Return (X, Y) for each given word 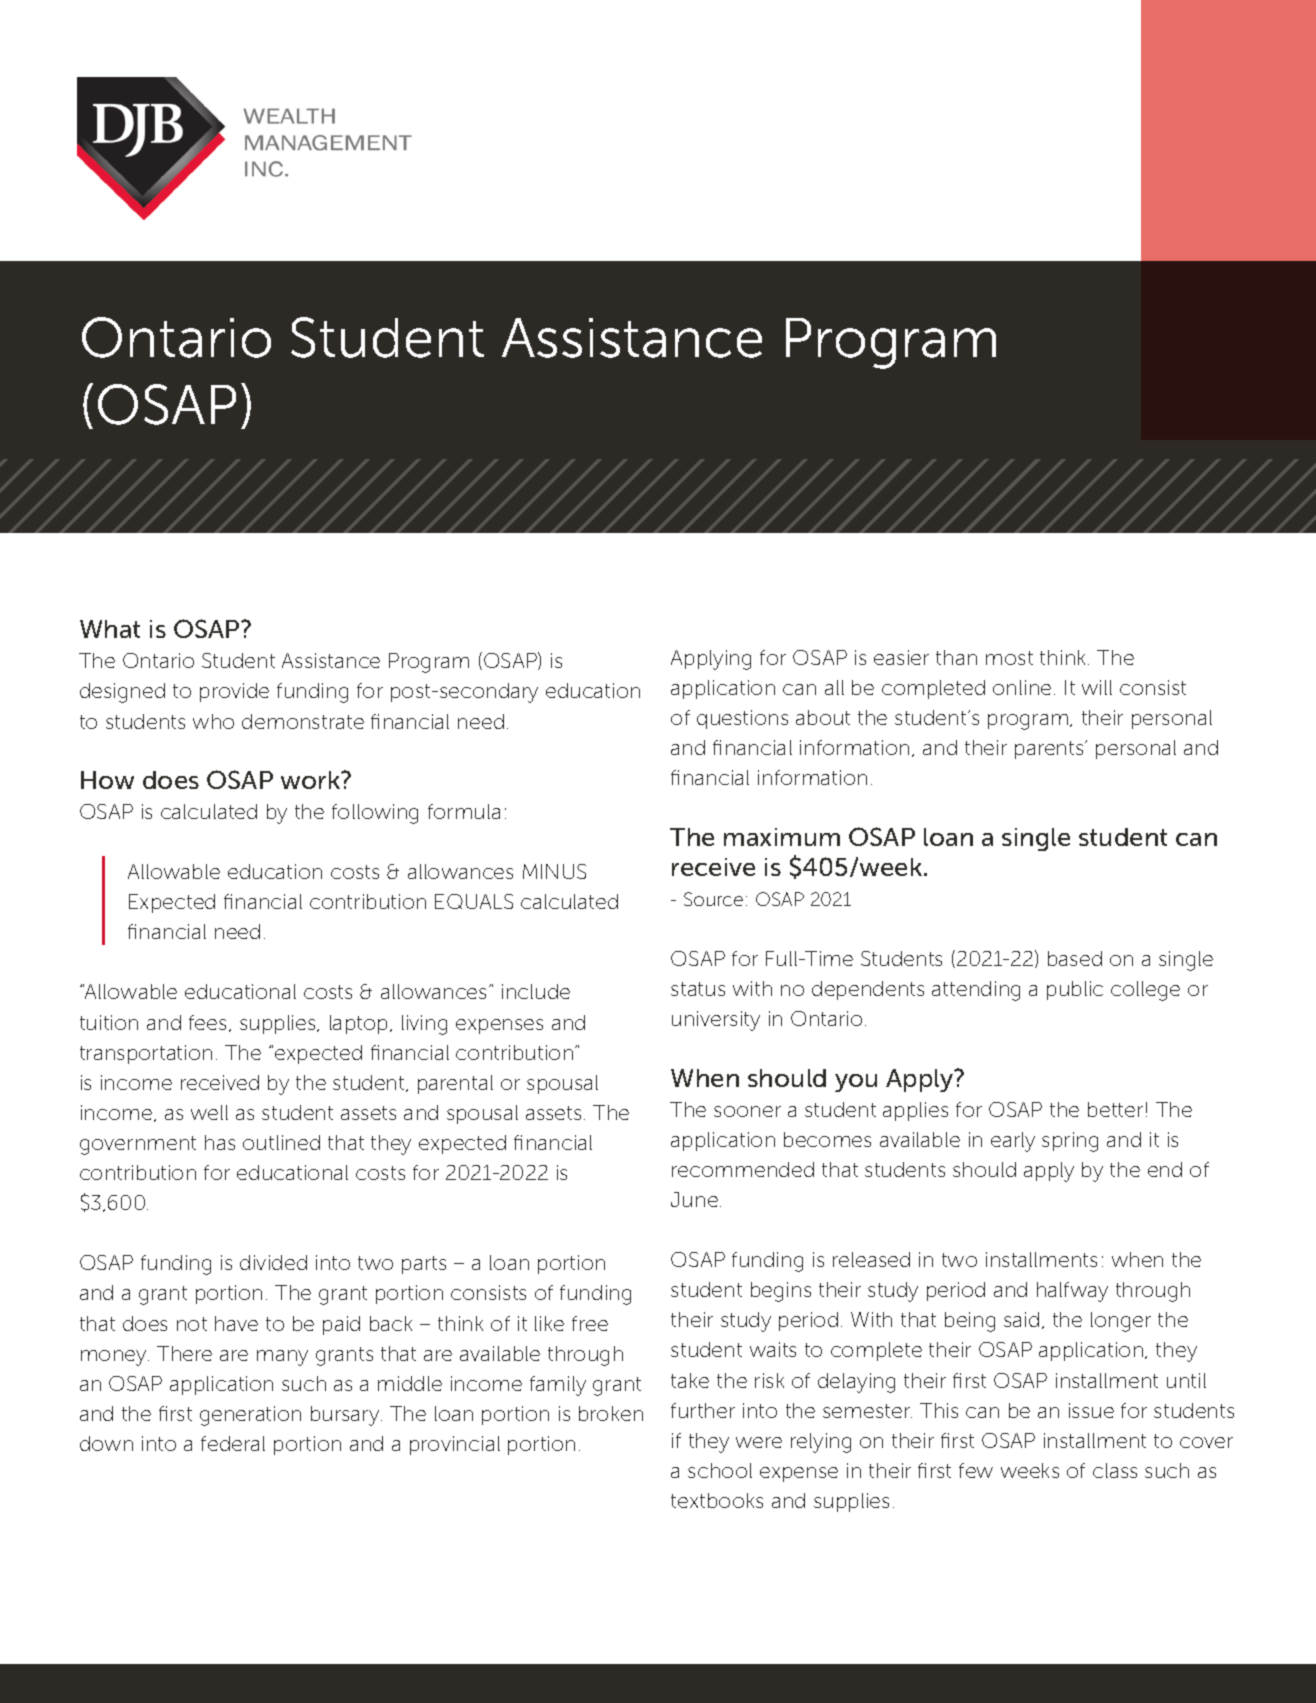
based (1075, 958)
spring (1070, 1142)
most (1009, 658)
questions (742, 719)
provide (234, 692)
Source (713, 899)
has (220, 1142)
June (694, 1199)
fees (207, 1022)
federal (233, 1443)
